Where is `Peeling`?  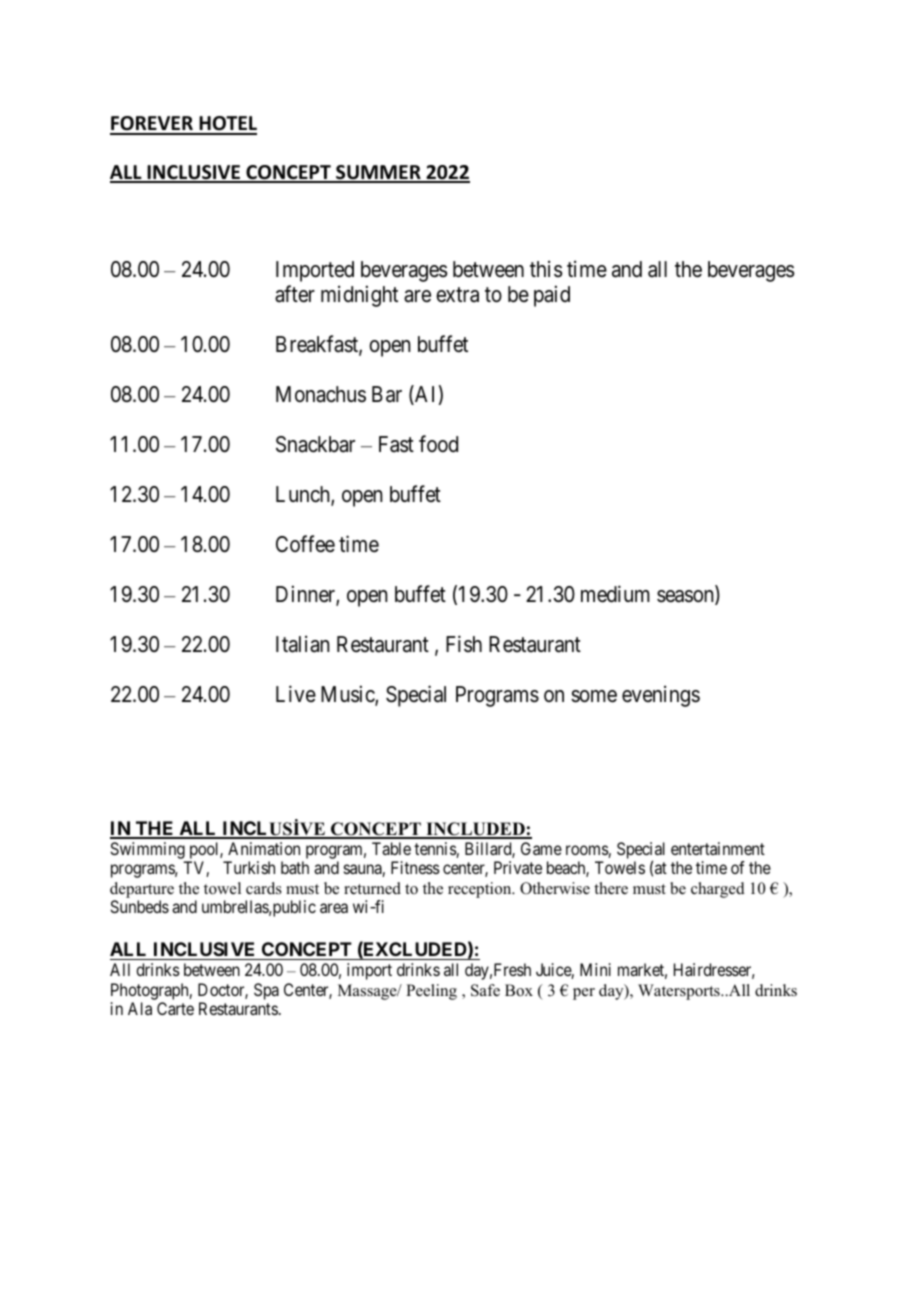
Peeling is located at coordinates (431, 992).
